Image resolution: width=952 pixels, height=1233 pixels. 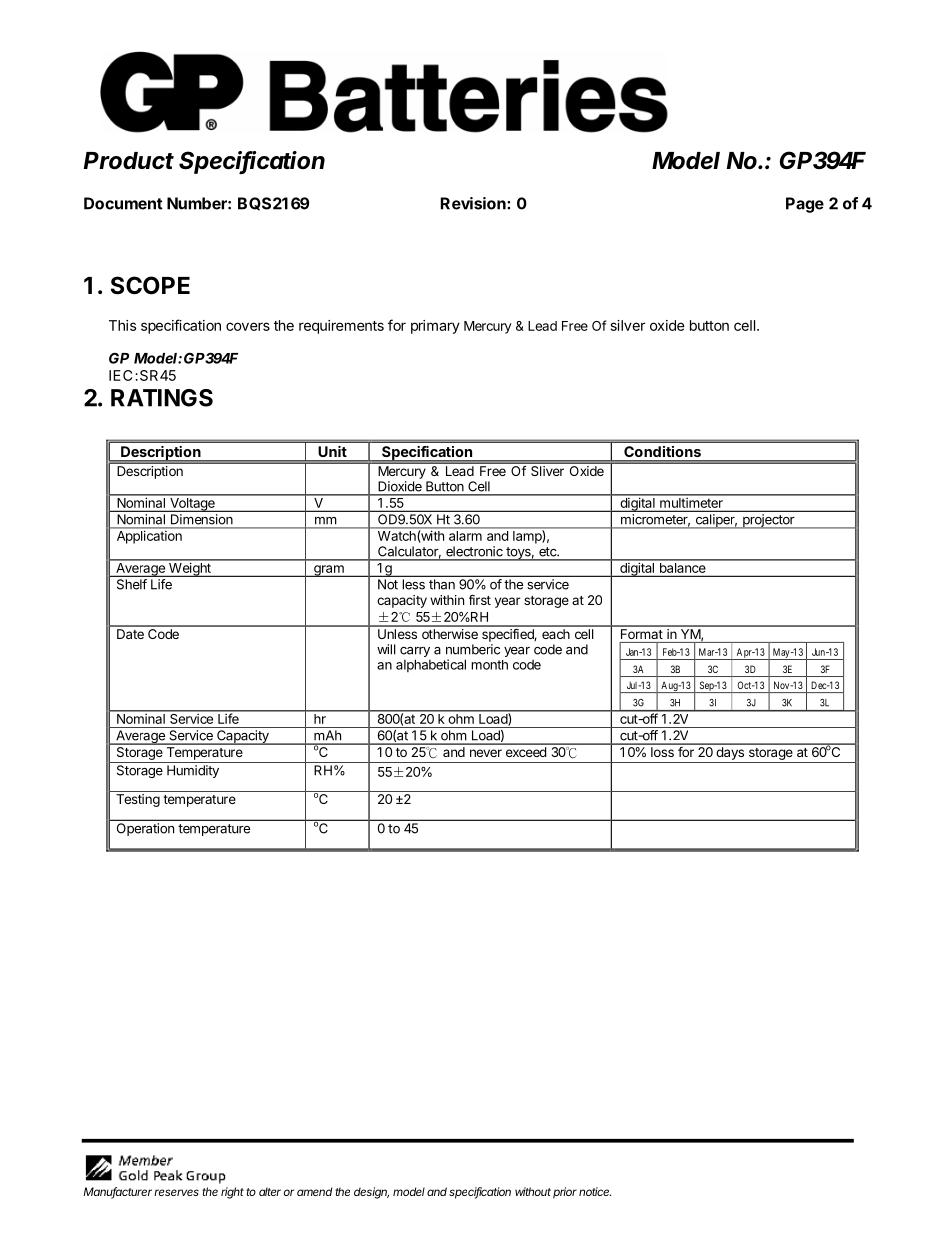 I want to click on month, so click(x=489, y=665).
